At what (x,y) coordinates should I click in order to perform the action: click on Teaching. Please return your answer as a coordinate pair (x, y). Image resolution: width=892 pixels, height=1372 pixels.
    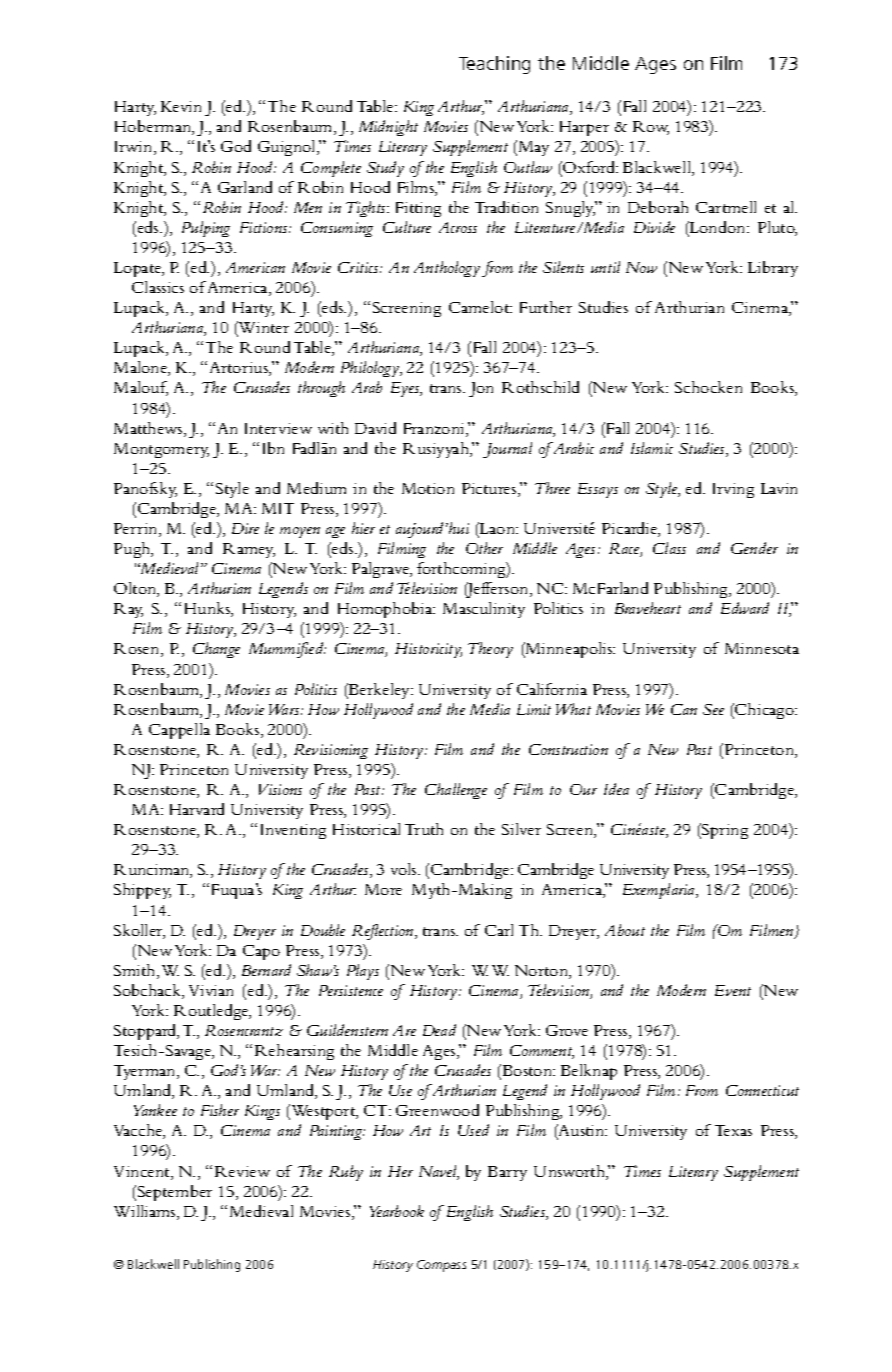
    Looking at the image, I should click on (494, 65).
